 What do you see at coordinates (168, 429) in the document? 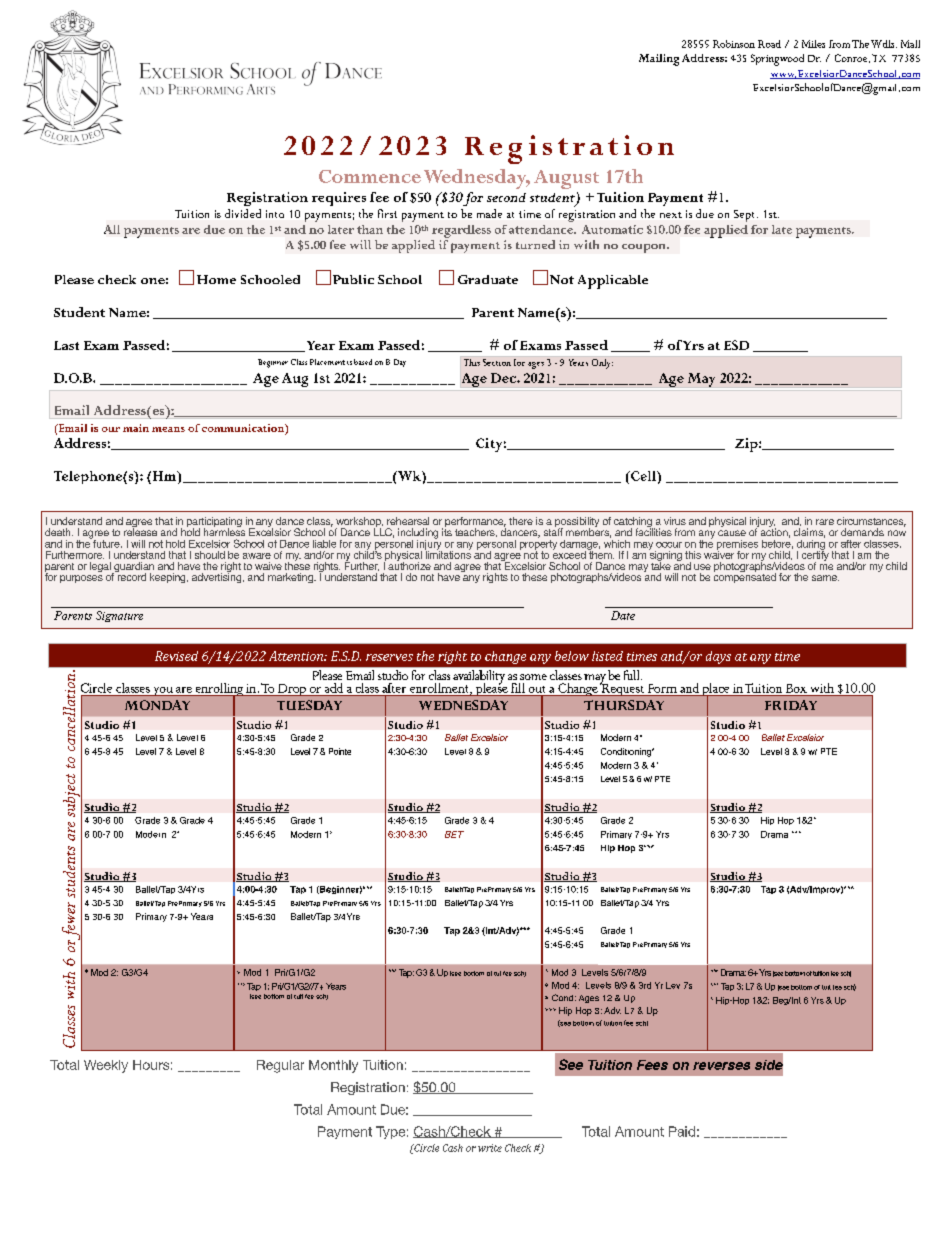
I see `means` at bounding box center [168, 429].
